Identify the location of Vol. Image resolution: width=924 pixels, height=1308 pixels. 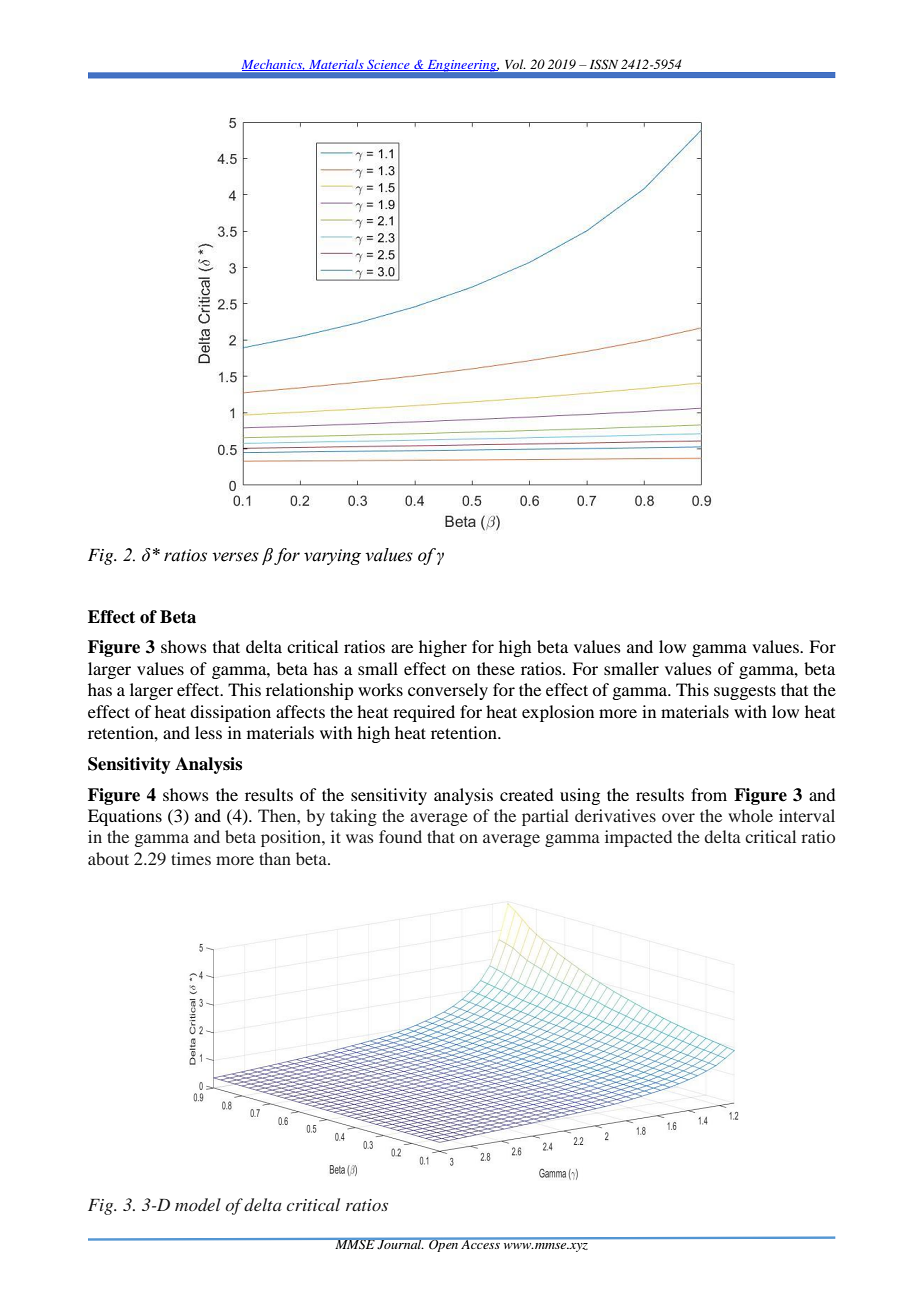
(515, 64).
